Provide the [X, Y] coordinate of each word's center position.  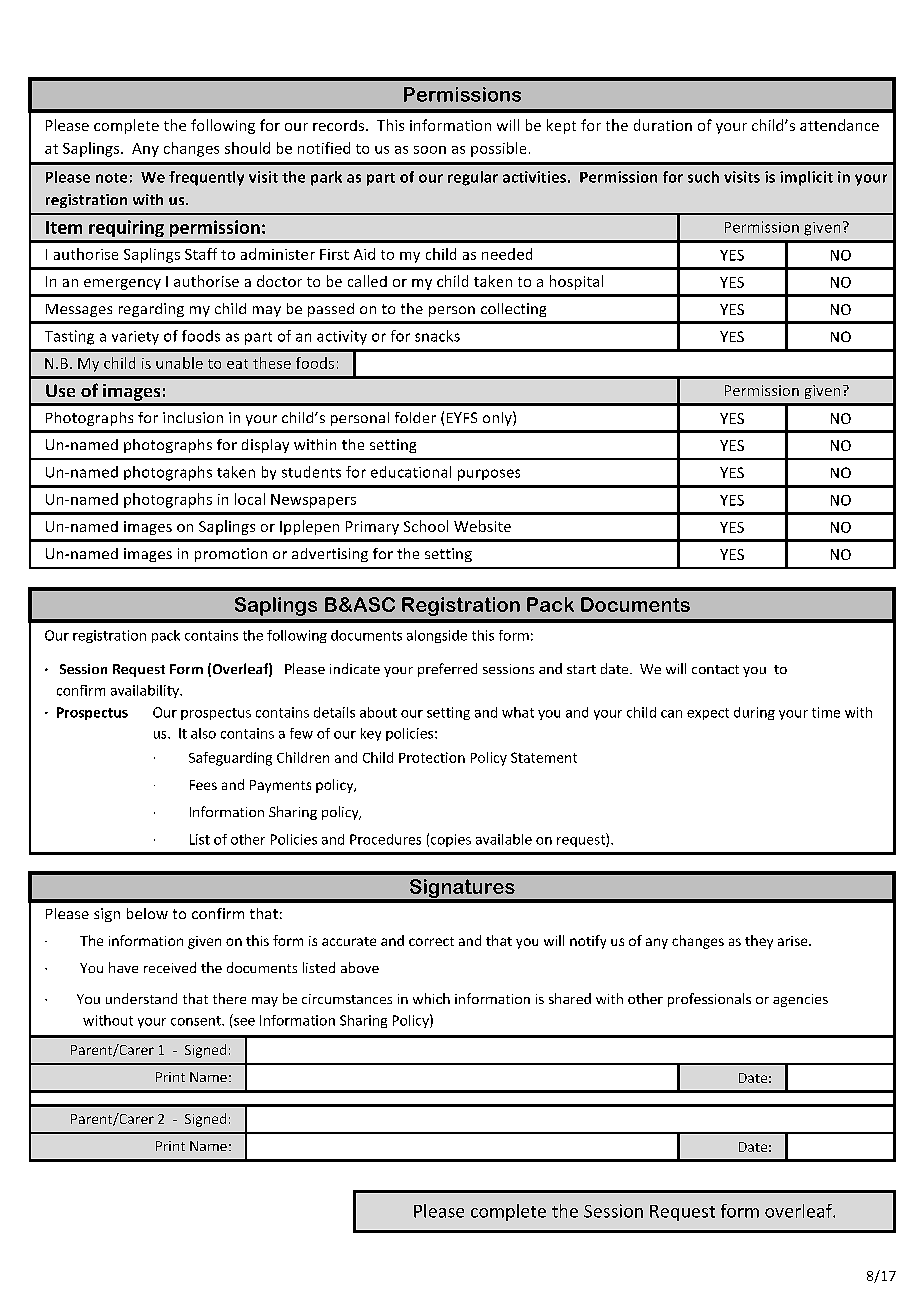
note [111, 178]
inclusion [193, 417]
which [431, 998]
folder [415, 417]
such [703, 177]
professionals [709, 1000]
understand [141, 998]
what [518, 712]
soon [430, 150]
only [498, 418]
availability [146, 691]
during [754, 713]
